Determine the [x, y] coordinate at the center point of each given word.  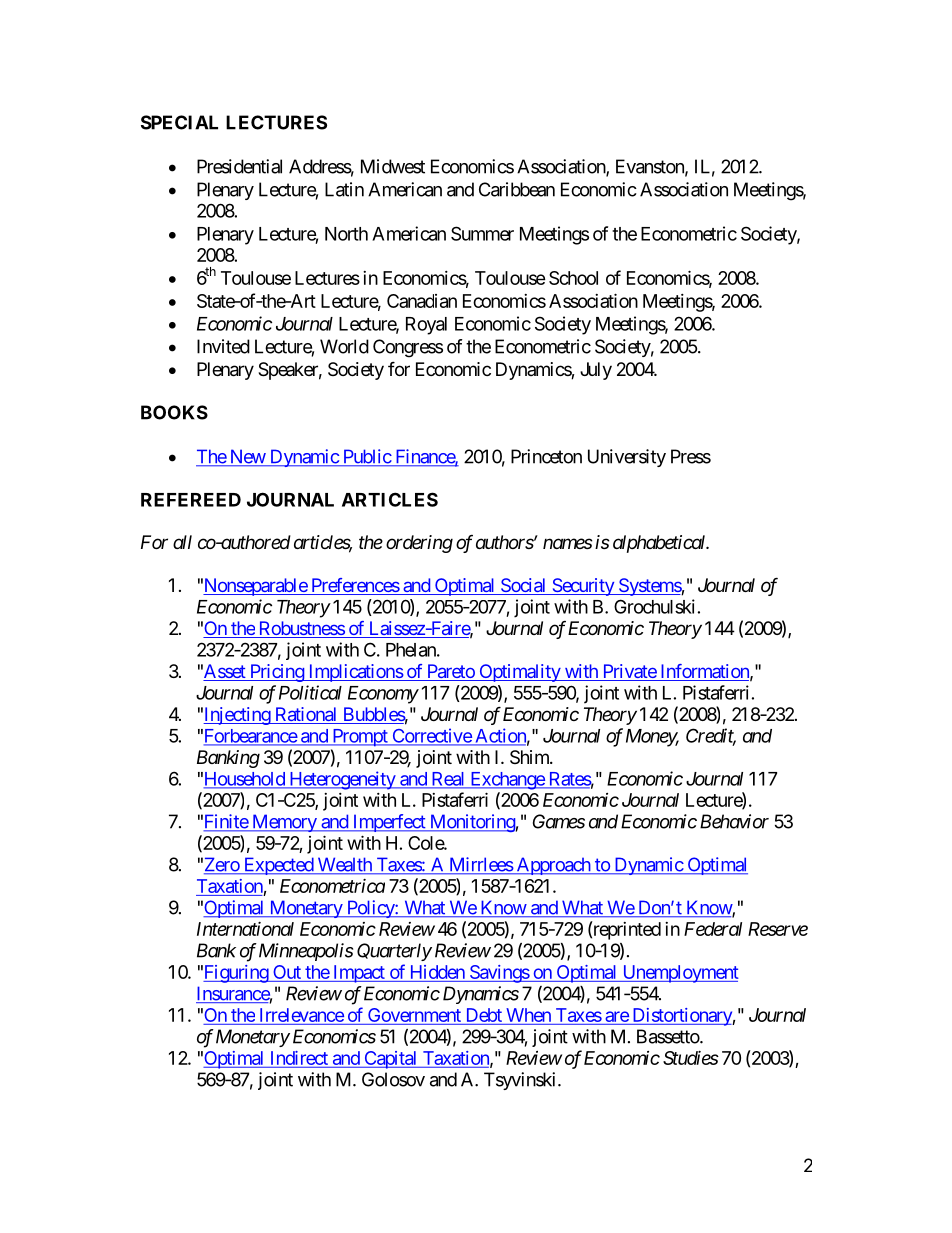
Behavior [734, 821]
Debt [484, 1015]
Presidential [239, 166]
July [596, 371]
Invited [223, 346]
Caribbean [517, 189]
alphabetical [660, 544]
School [573, 278]
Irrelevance [302, 1015]
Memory [283, 823]
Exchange [507, 781]
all [182, 542]
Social [523, 586]
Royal [426, 326]
